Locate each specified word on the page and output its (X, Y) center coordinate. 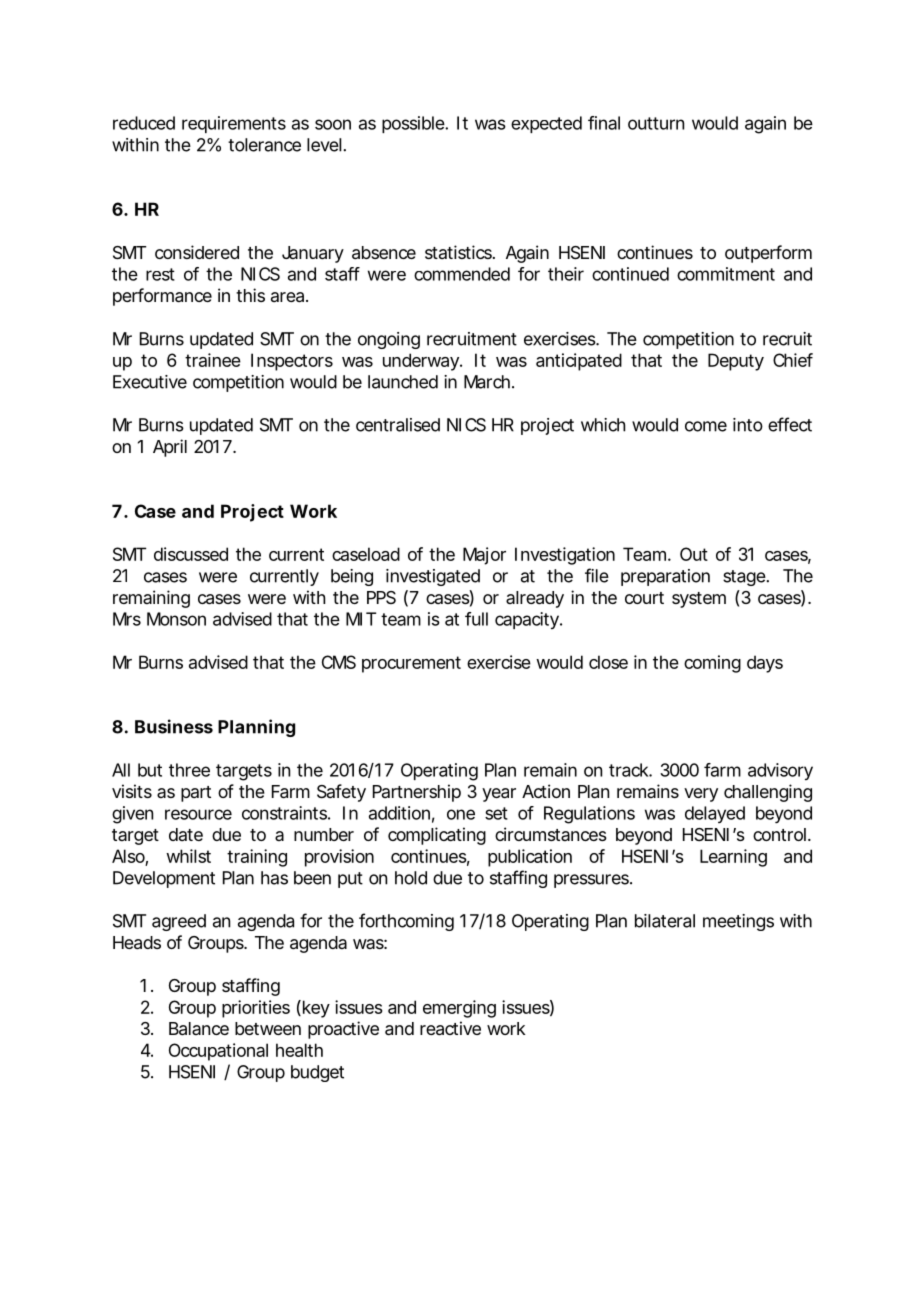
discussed (191, 554)
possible (414, 124)
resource (198, 814)
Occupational (218, 1052)
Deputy (736, 362)
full (476, 619)
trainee (213, 360)
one (461, 814)
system (699, 600)
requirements (234, 124)
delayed (715, 814)
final (604, 123)
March (487, 382)
